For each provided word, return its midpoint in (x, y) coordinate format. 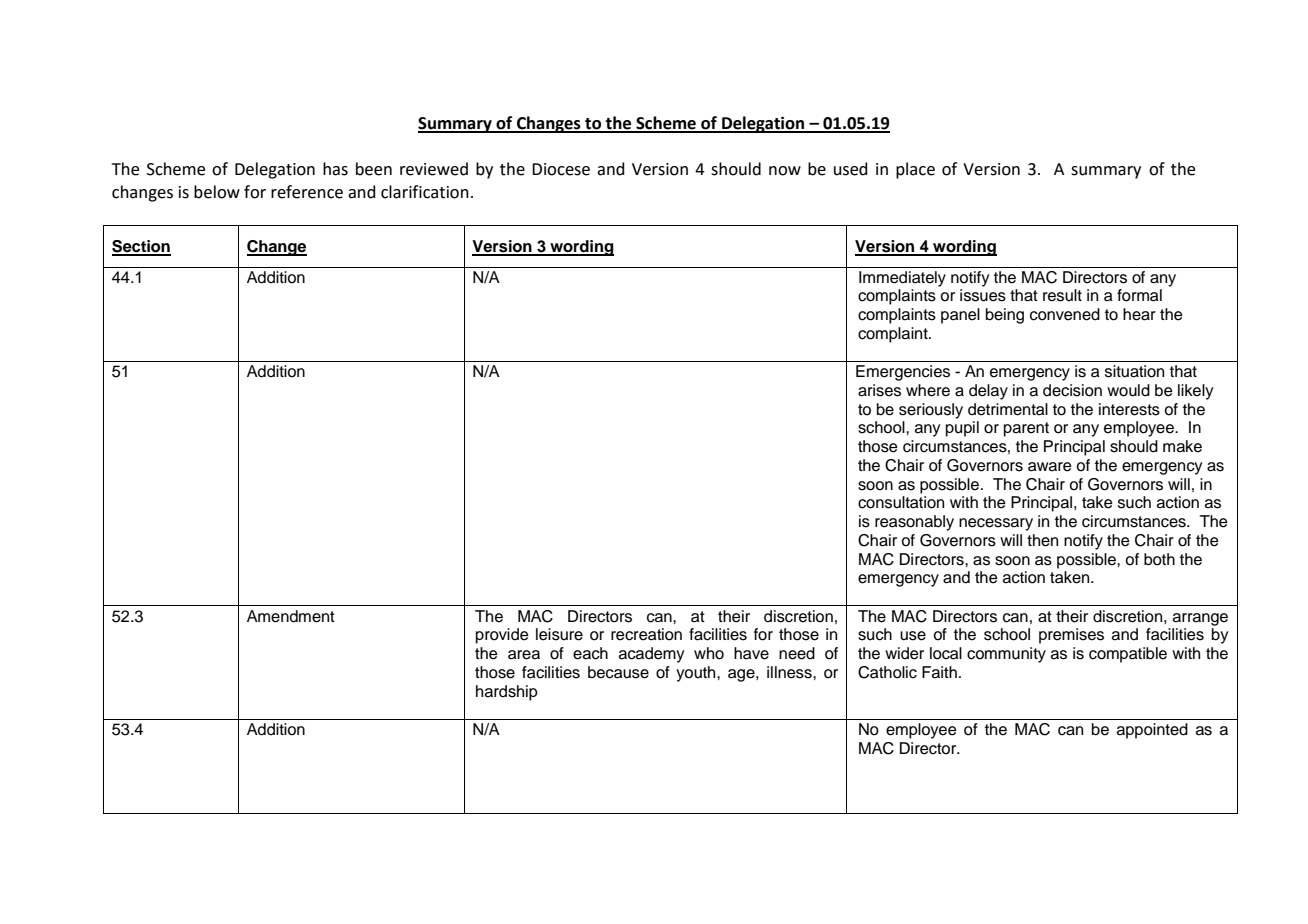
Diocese (561, 169)
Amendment (291, 616)
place (915, 170)
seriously (931, 411)
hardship (507, 693)
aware (1050, 467)
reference (307, 192)
